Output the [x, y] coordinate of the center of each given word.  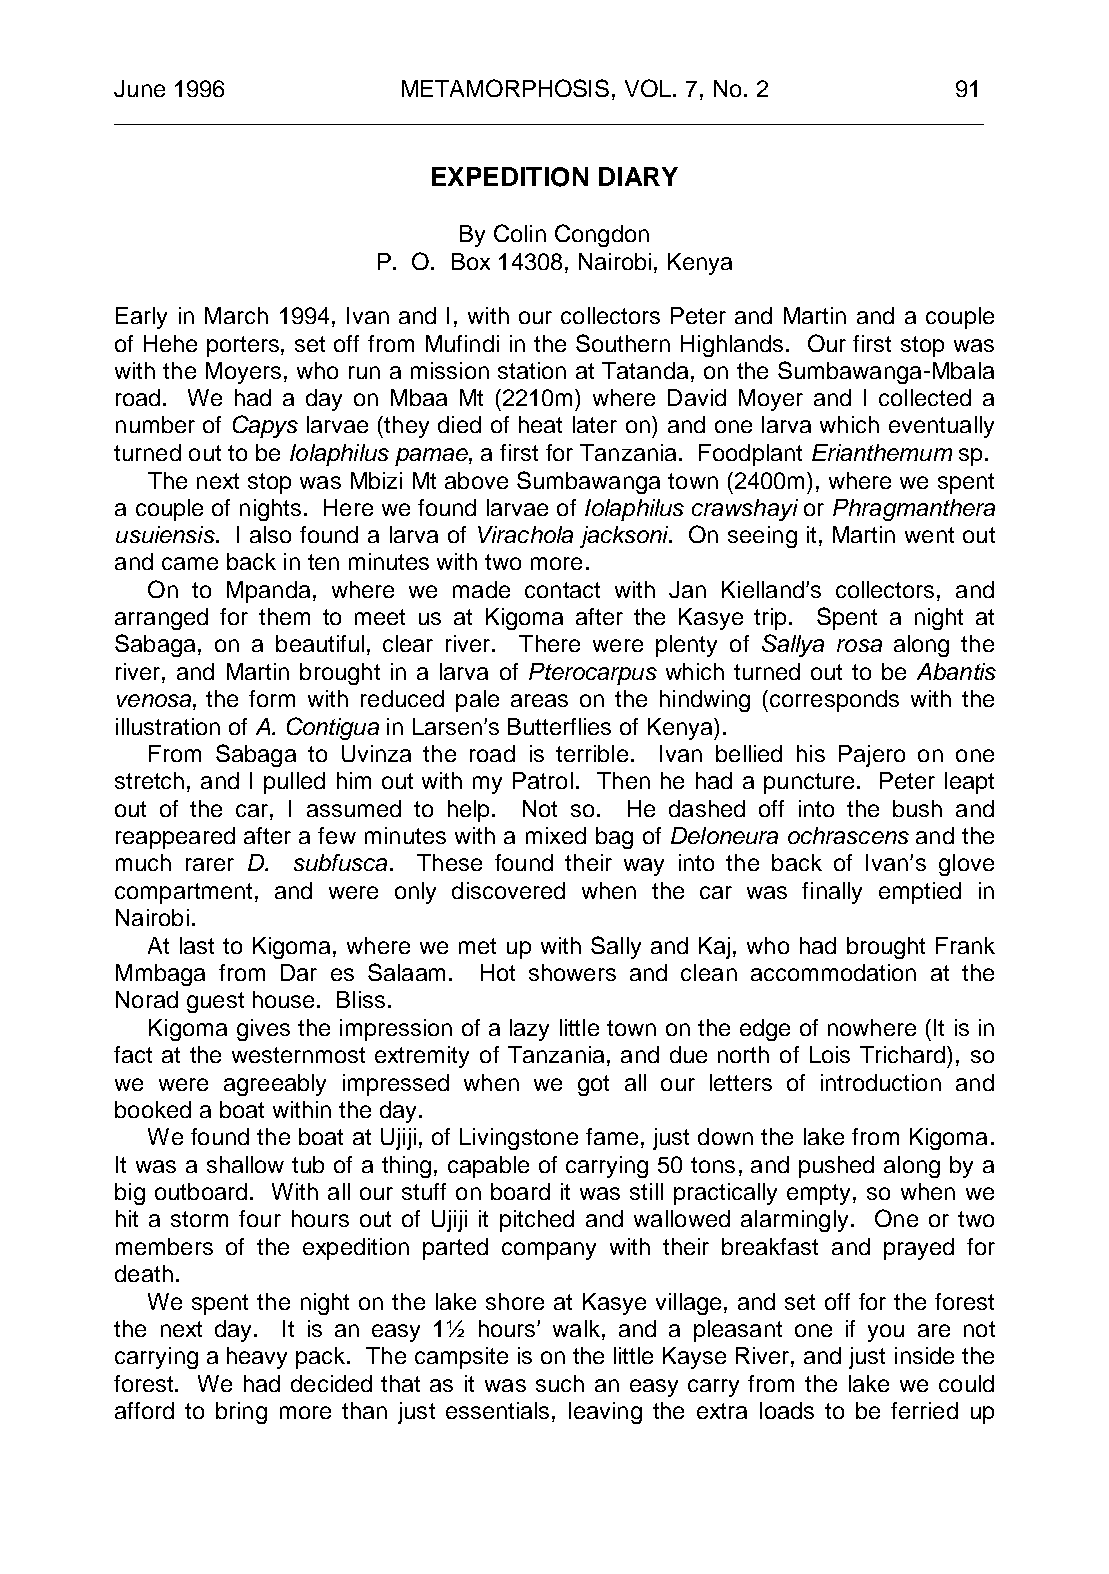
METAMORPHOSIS [505, 88]
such [560, 1383]
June [139, 88]
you [886, 1333]
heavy [257, 1358]
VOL [649, 88]
